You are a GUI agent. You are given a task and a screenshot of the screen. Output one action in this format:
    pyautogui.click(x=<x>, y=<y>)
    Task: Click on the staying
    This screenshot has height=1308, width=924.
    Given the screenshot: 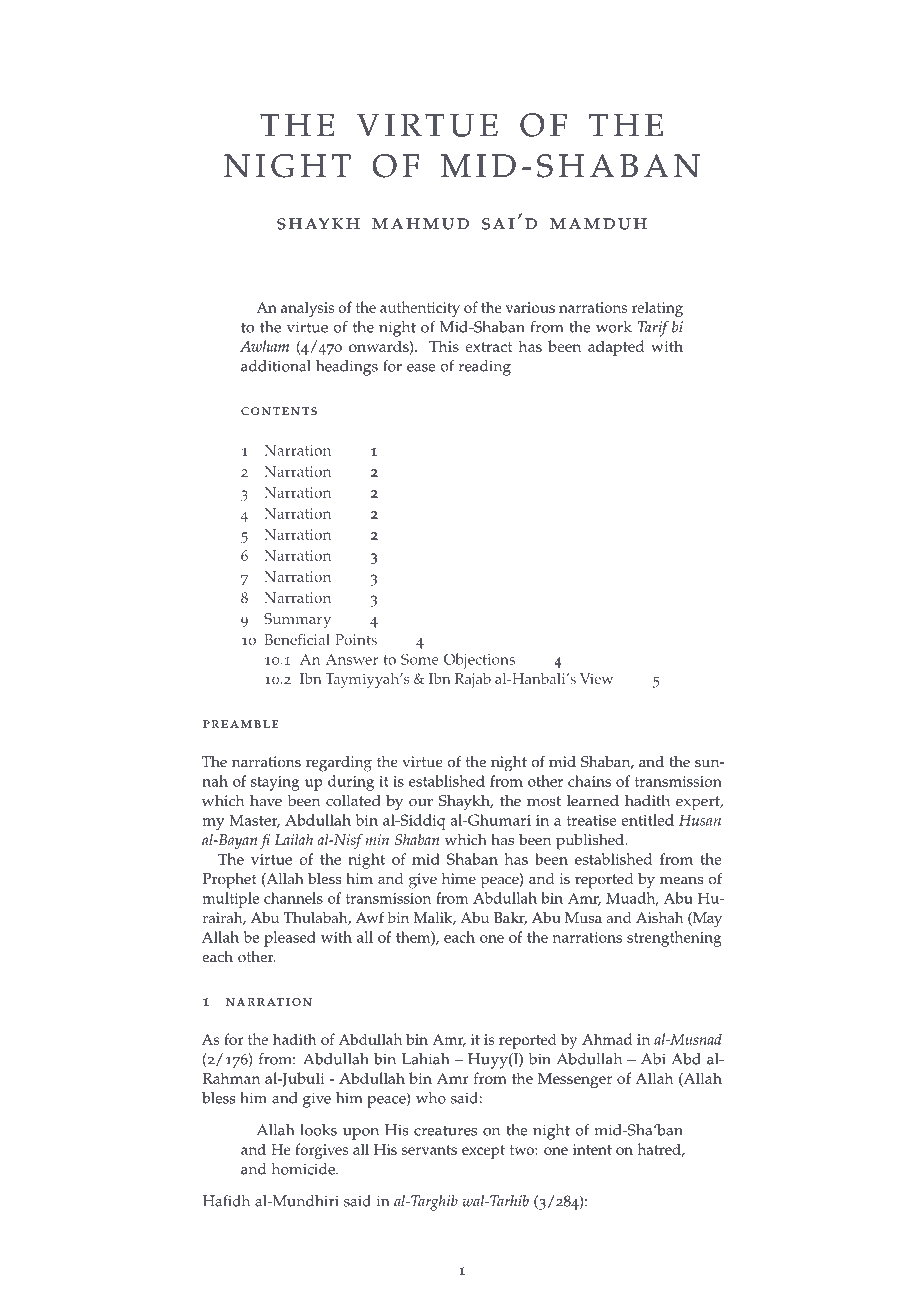 What is the action you would take?
    pyautogui.click(x=275, y=783)
